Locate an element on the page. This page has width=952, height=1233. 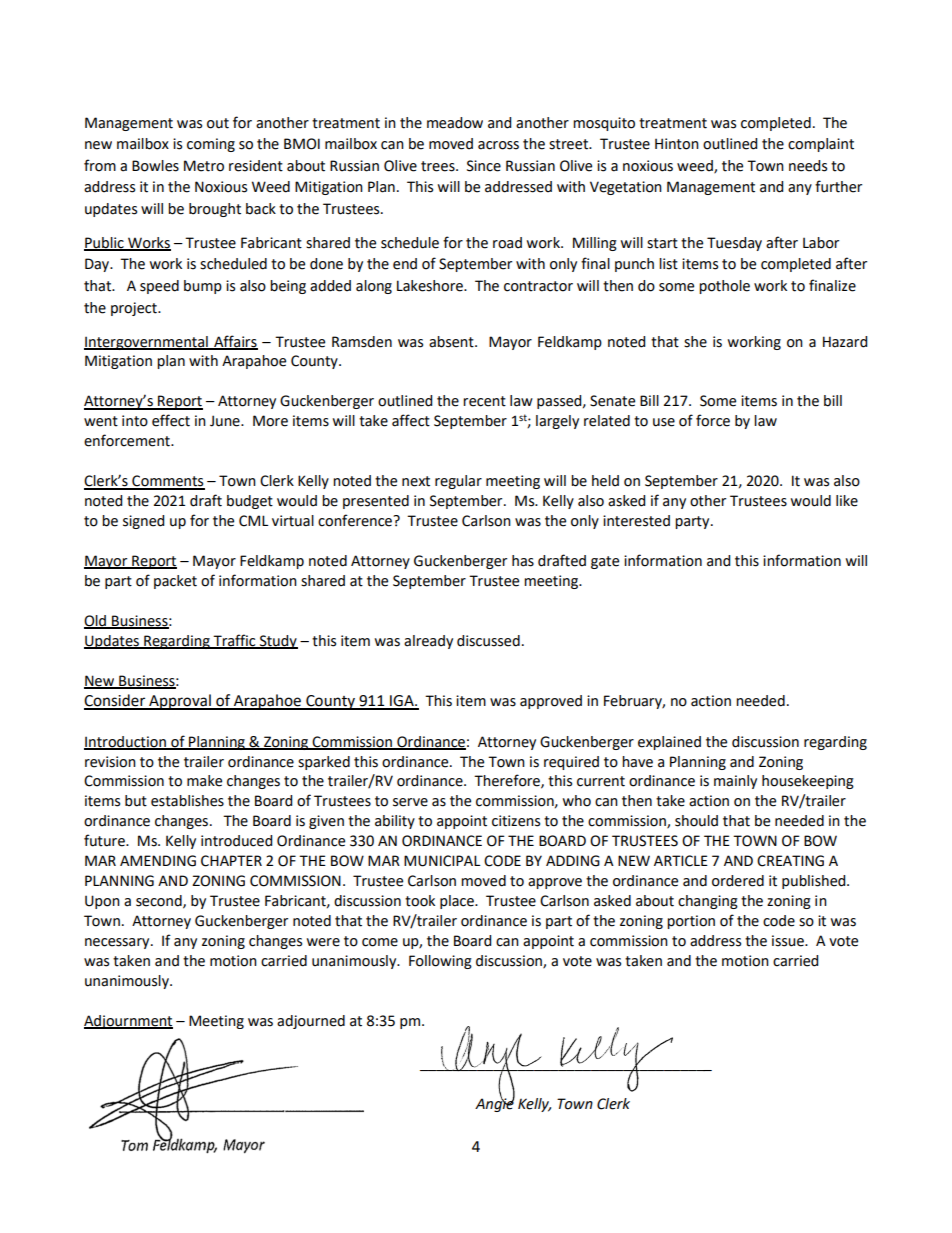
Metro is located at coordinates (204, 166).
